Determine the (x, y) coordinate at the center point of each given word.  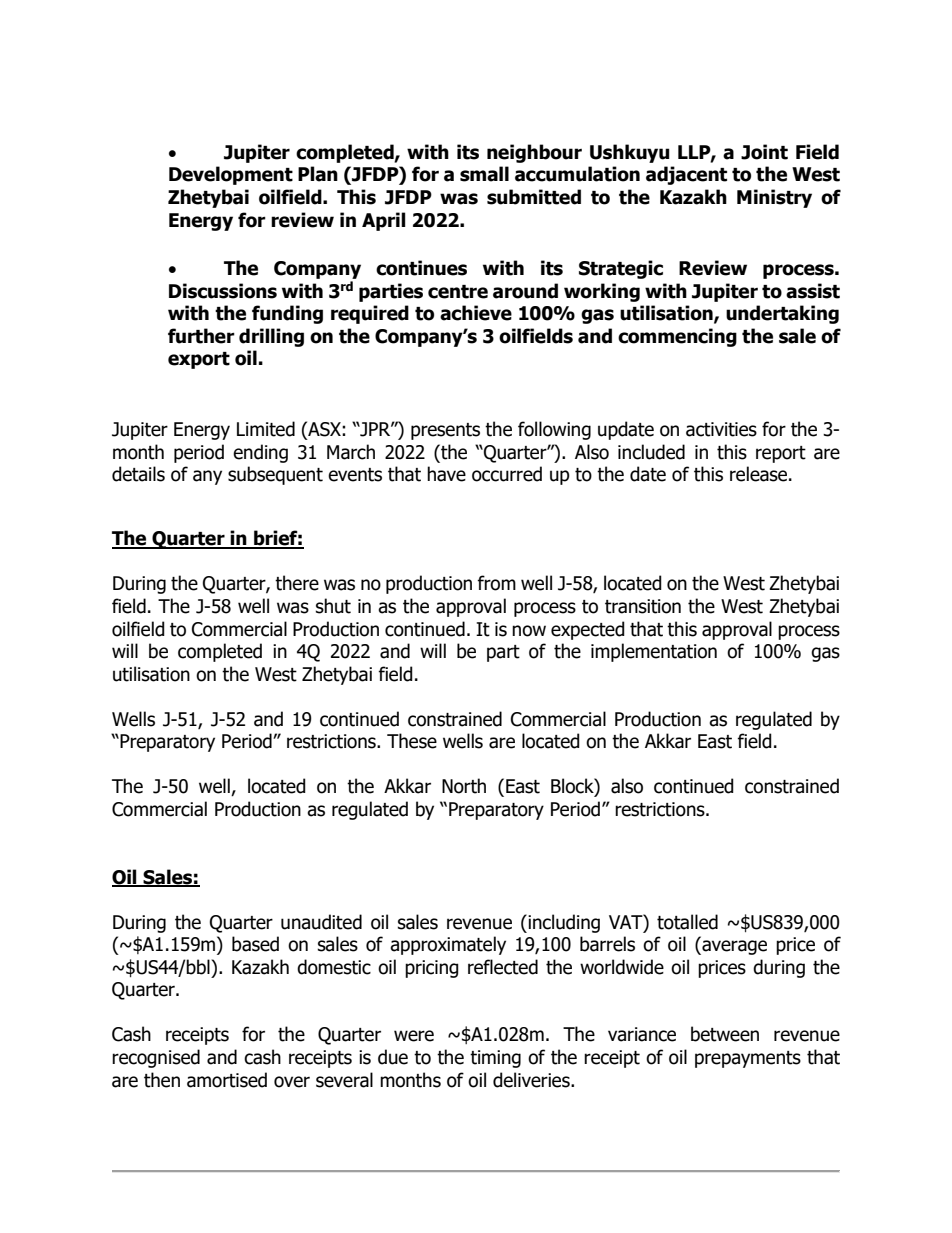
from (496, 583)
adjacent (686, 175)
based (255, 944)
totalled (687, 922)
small (484, 174)
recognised (156, 1058)
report (781, 454)
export (199, 360)
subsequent (275, 475)
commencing (677, 337)
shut (333, 606)
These (412, 741)
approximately (448, 945)
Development (231, 175)
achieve (476, 313)
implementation (654, 652)
